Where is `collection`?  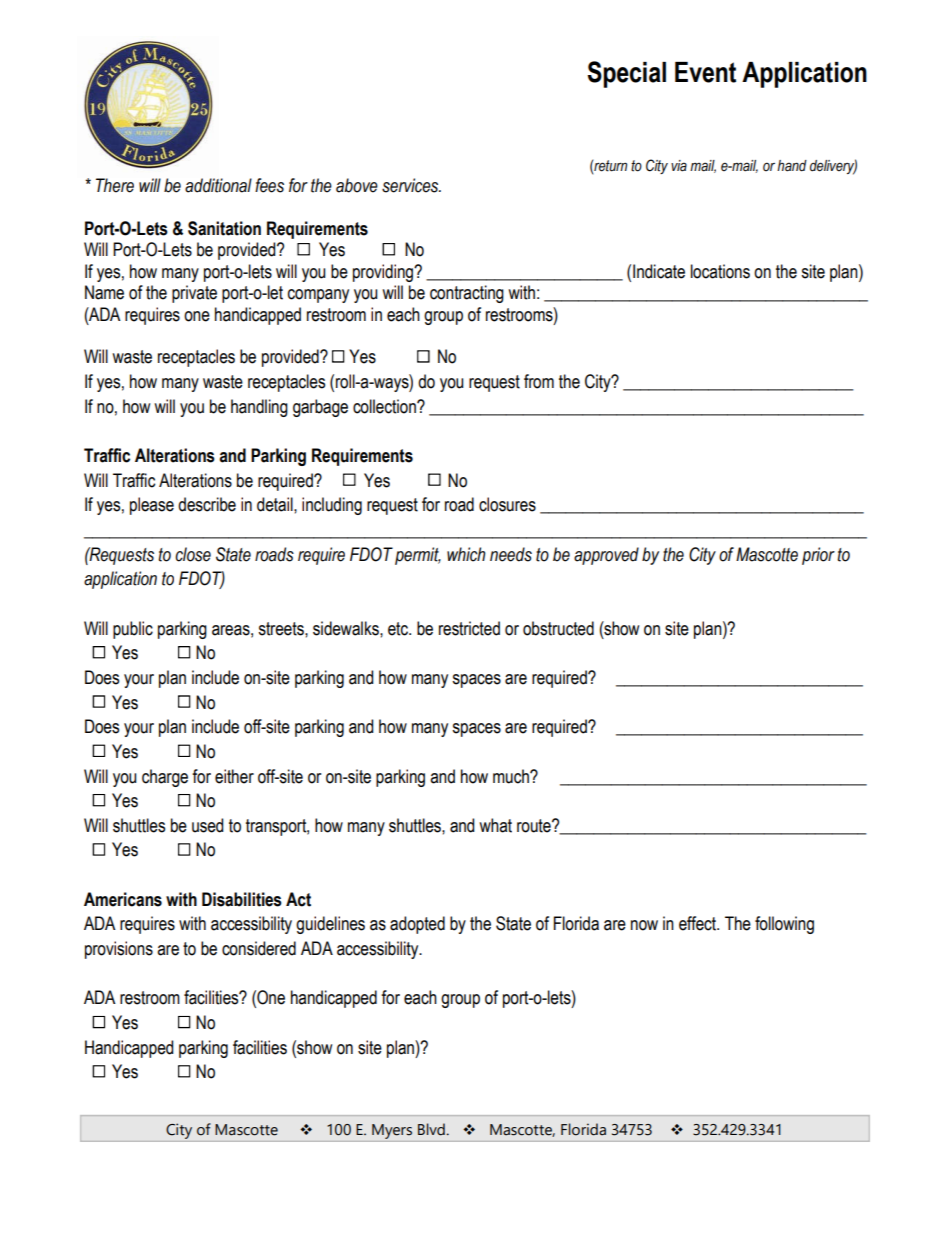
collection is located at coordinates (385, 406).
